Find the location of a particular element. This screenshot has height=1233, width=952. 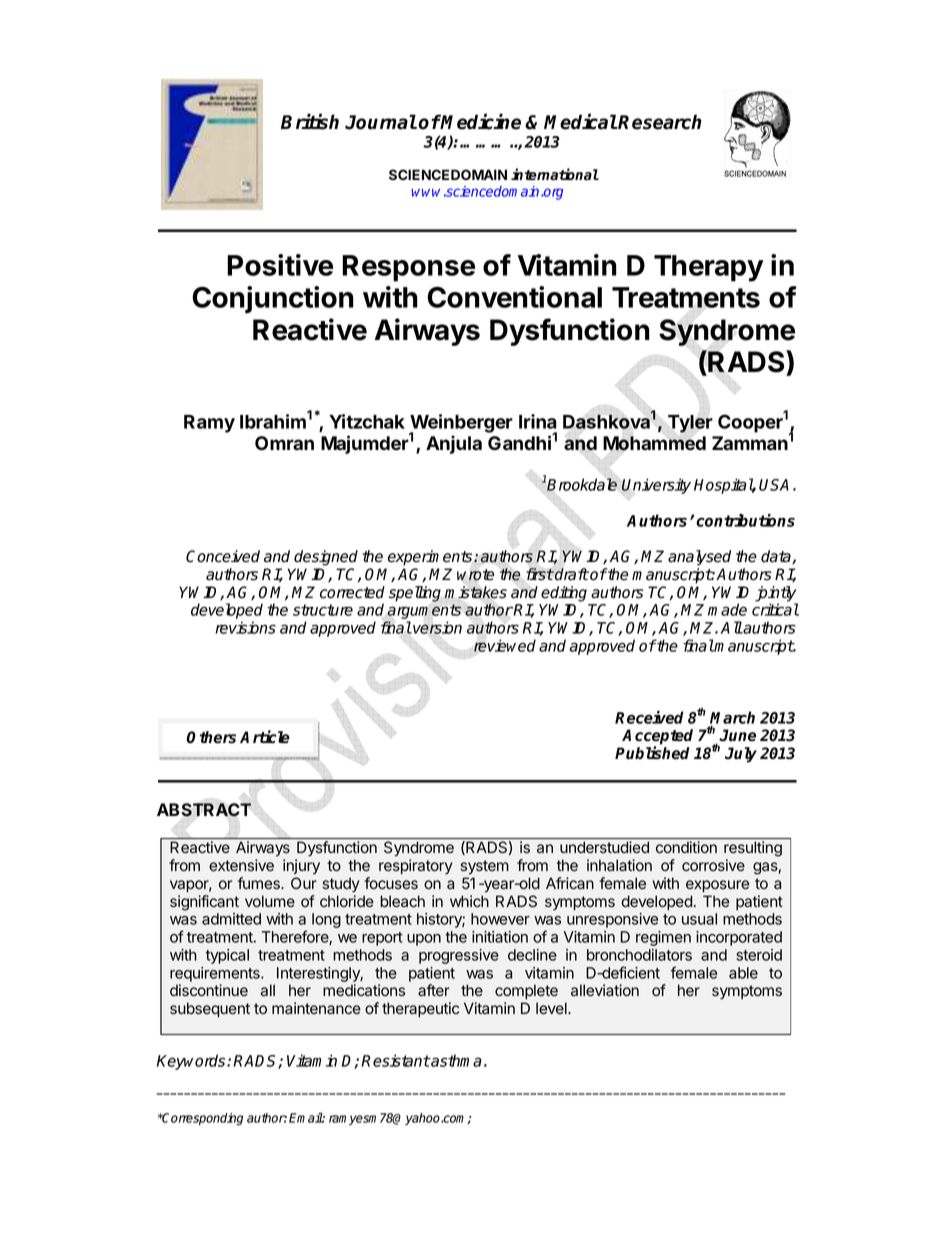

Corresponding is located at coordinates (202, 1119).
